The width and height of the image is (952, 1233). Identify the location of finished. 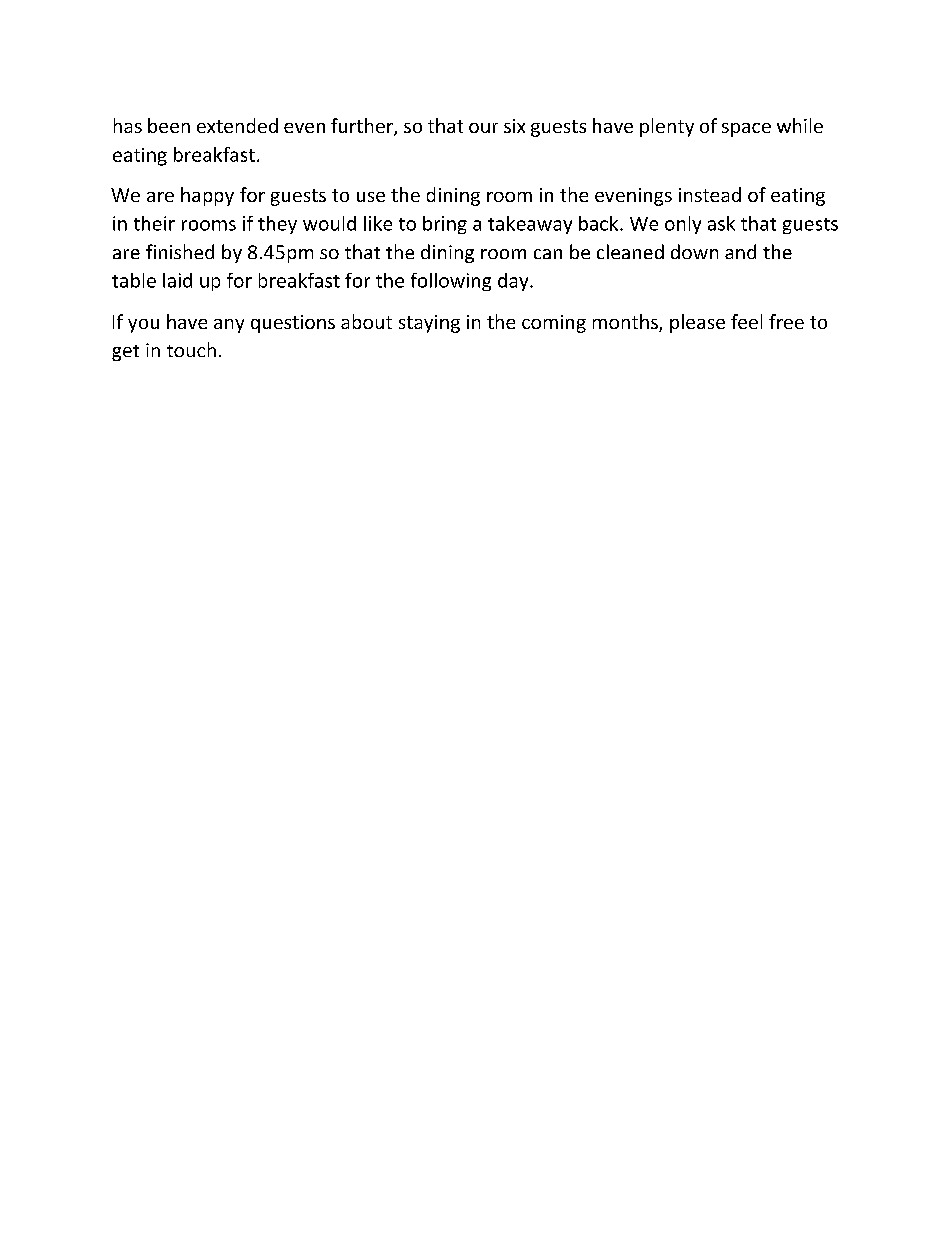
(180, 251).
